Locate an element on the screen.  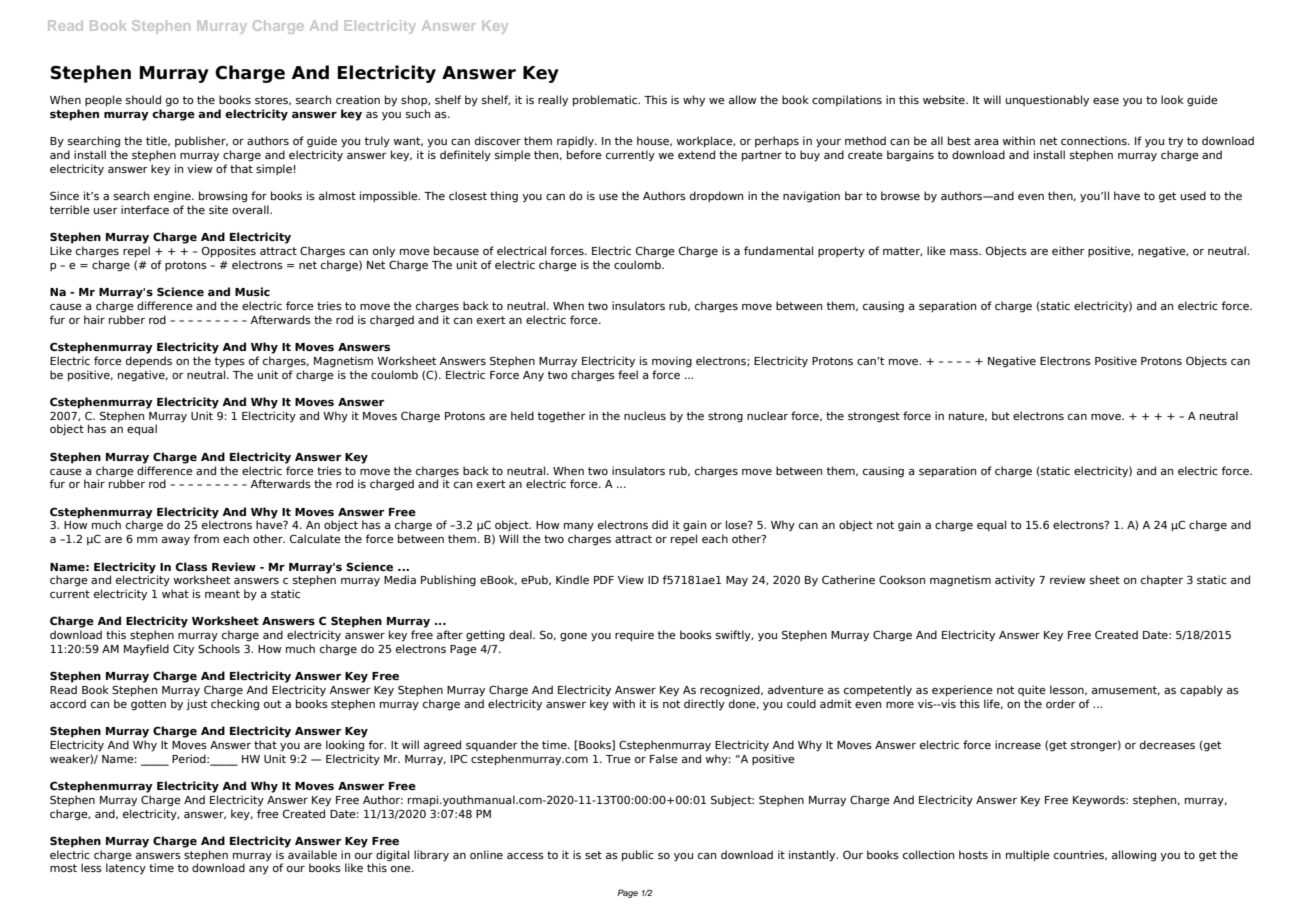
moving is located at coordinates (672, 362).
